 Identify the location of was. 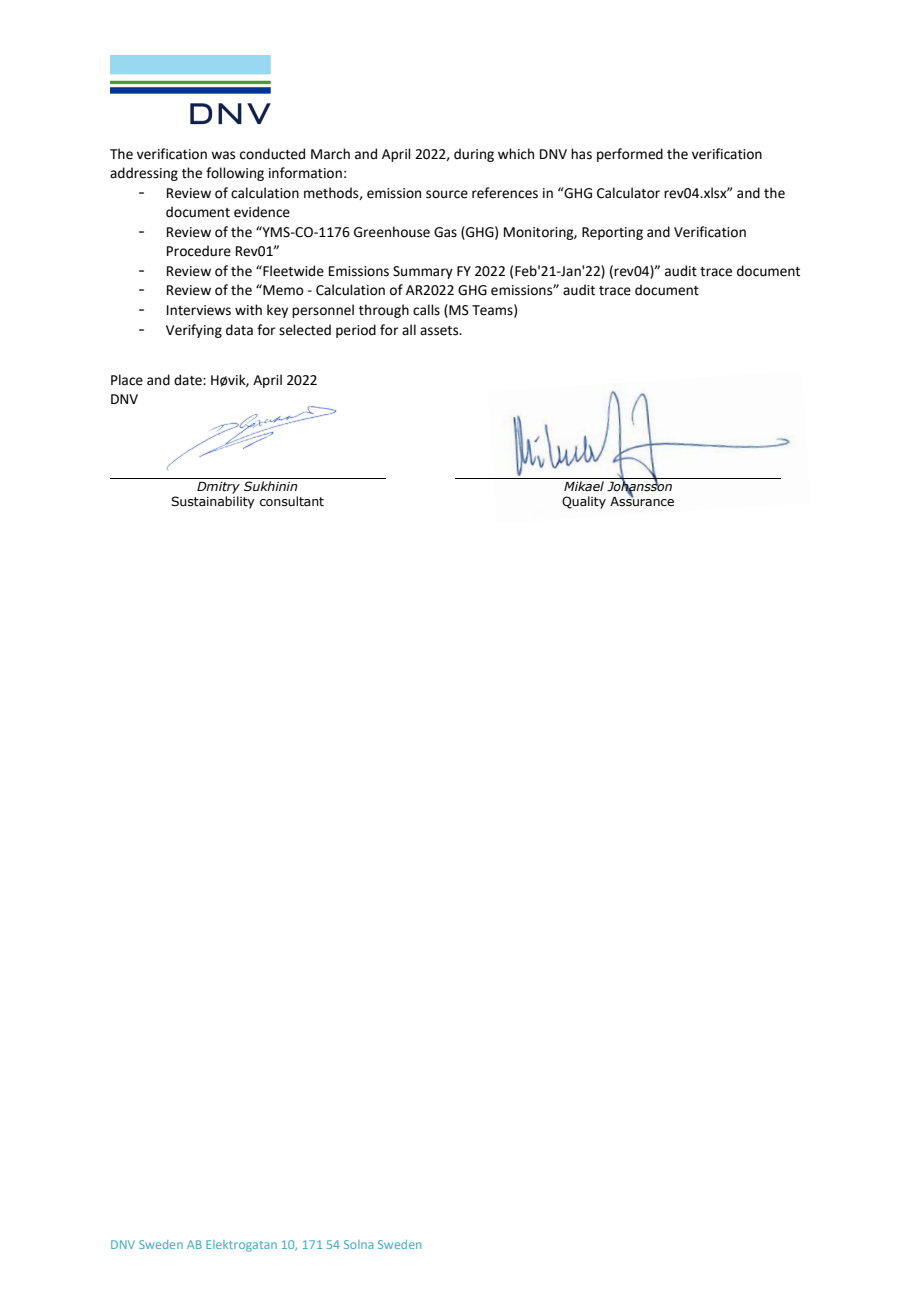
(223, 155).
